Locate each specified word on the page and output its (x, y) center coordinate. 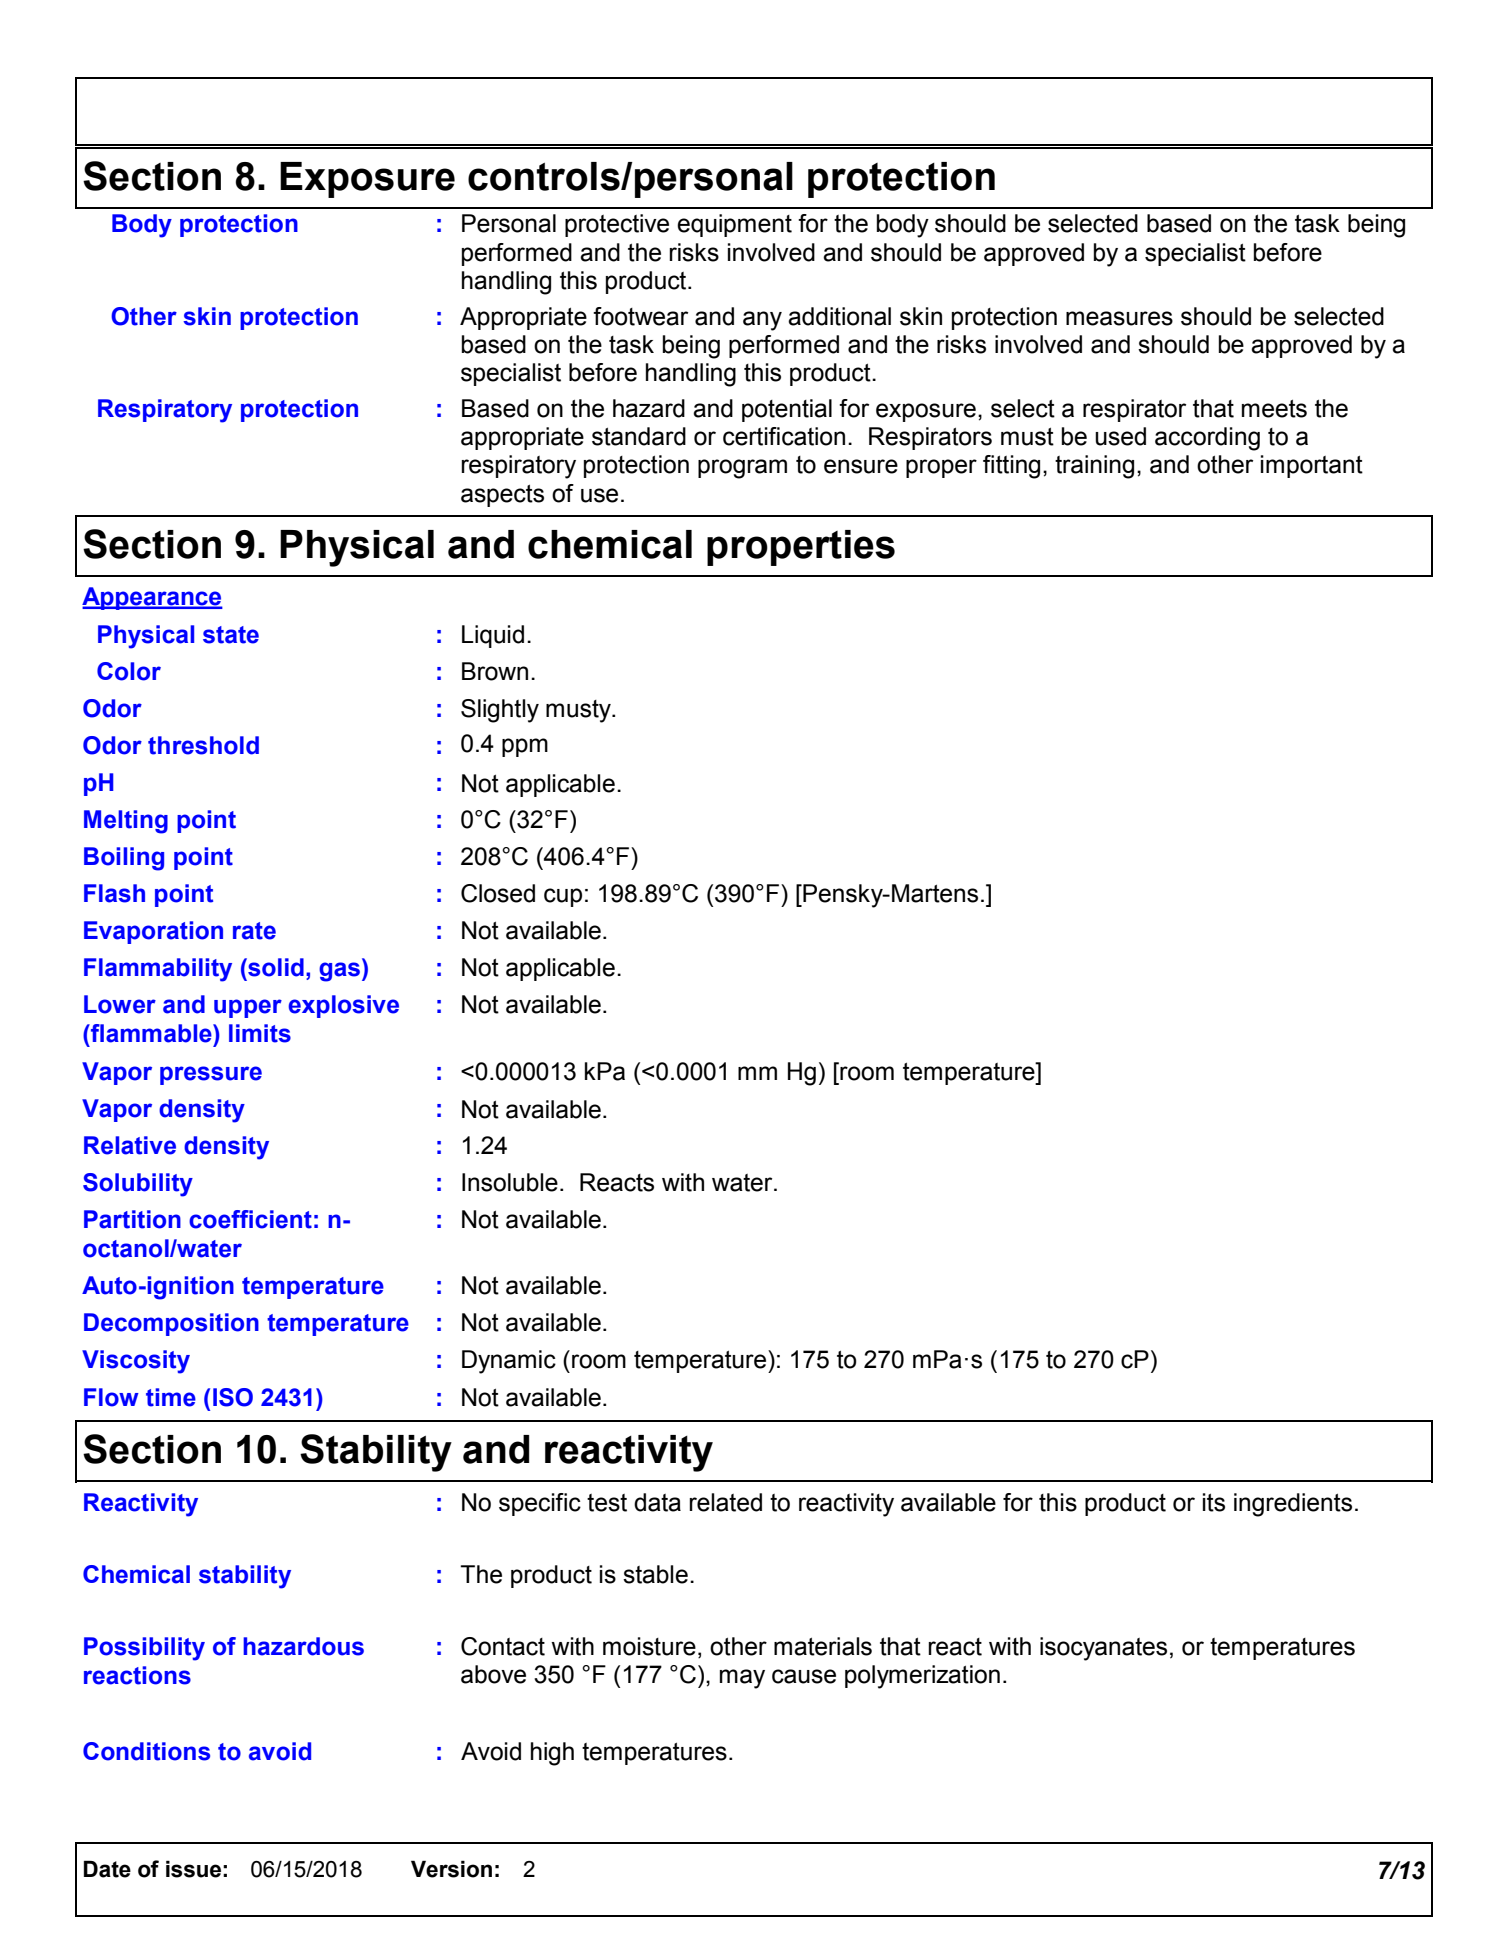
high (552, 1754)
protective (617, 225)
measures (1119, 318)
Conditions (146, 1751)
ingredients (1293, 1505)
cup (563, 897)
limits (260, 1033)
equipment (734, 225)
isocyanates (1103, 1649)
